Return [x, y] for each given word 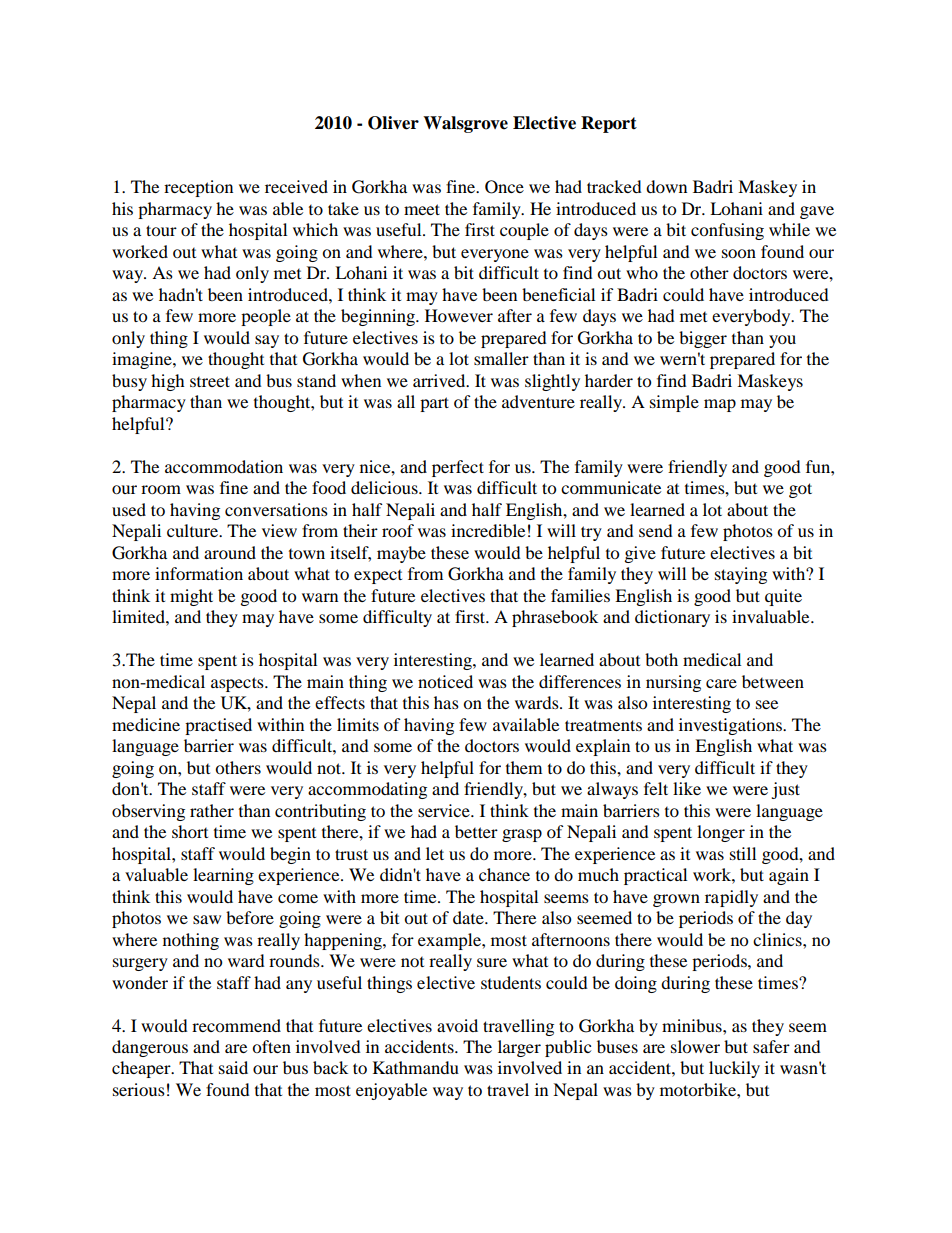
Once [504, 187]
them [524, 767]
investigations [731, 726]
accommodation [224, 466]
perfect [458, 468]
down [666, 186]
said [233, 1067]
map [720, 405]
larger [519, 1048]
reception [198, 188]
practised [218, 726]
